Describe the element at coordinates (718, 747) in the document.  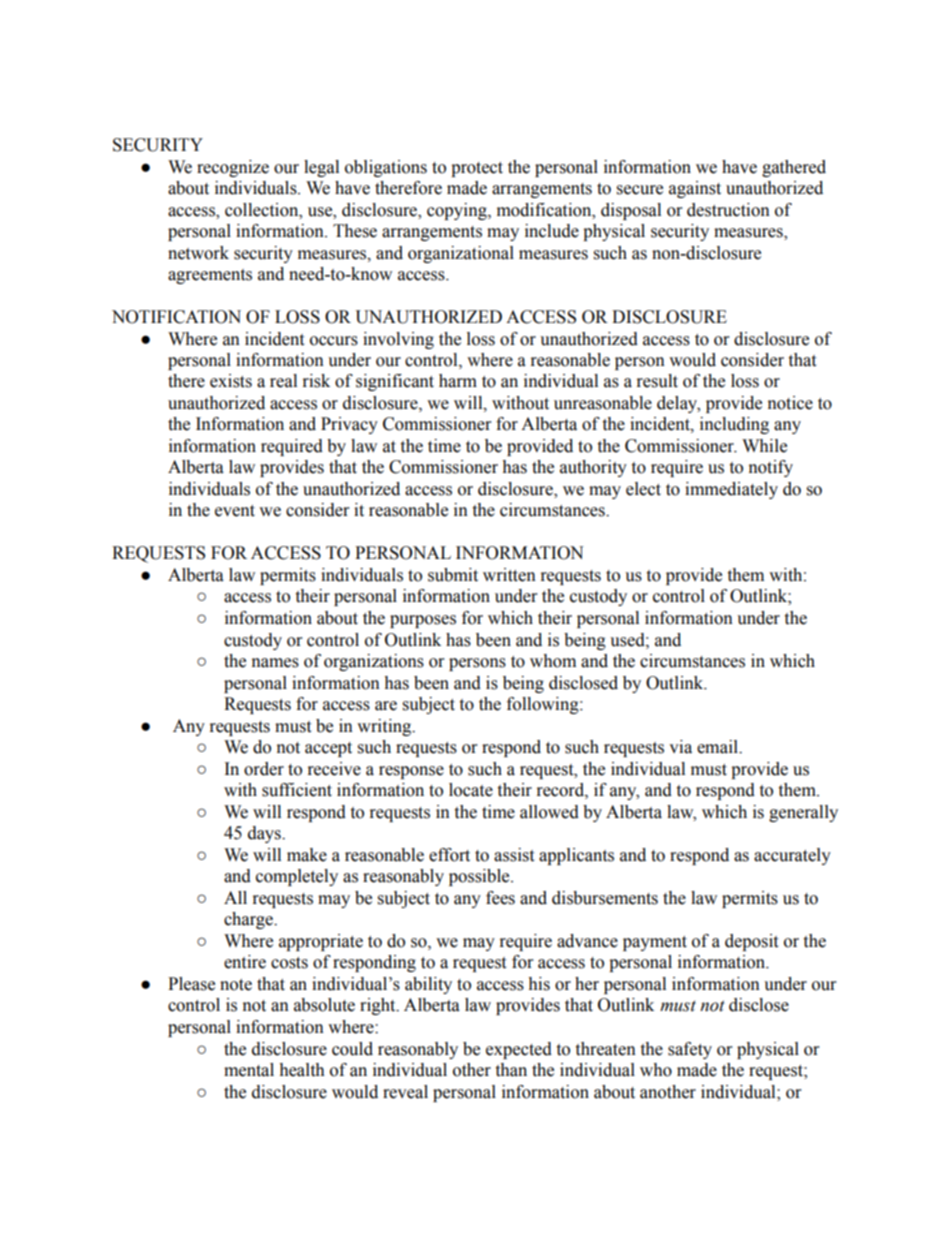
I see `email` at that location.
